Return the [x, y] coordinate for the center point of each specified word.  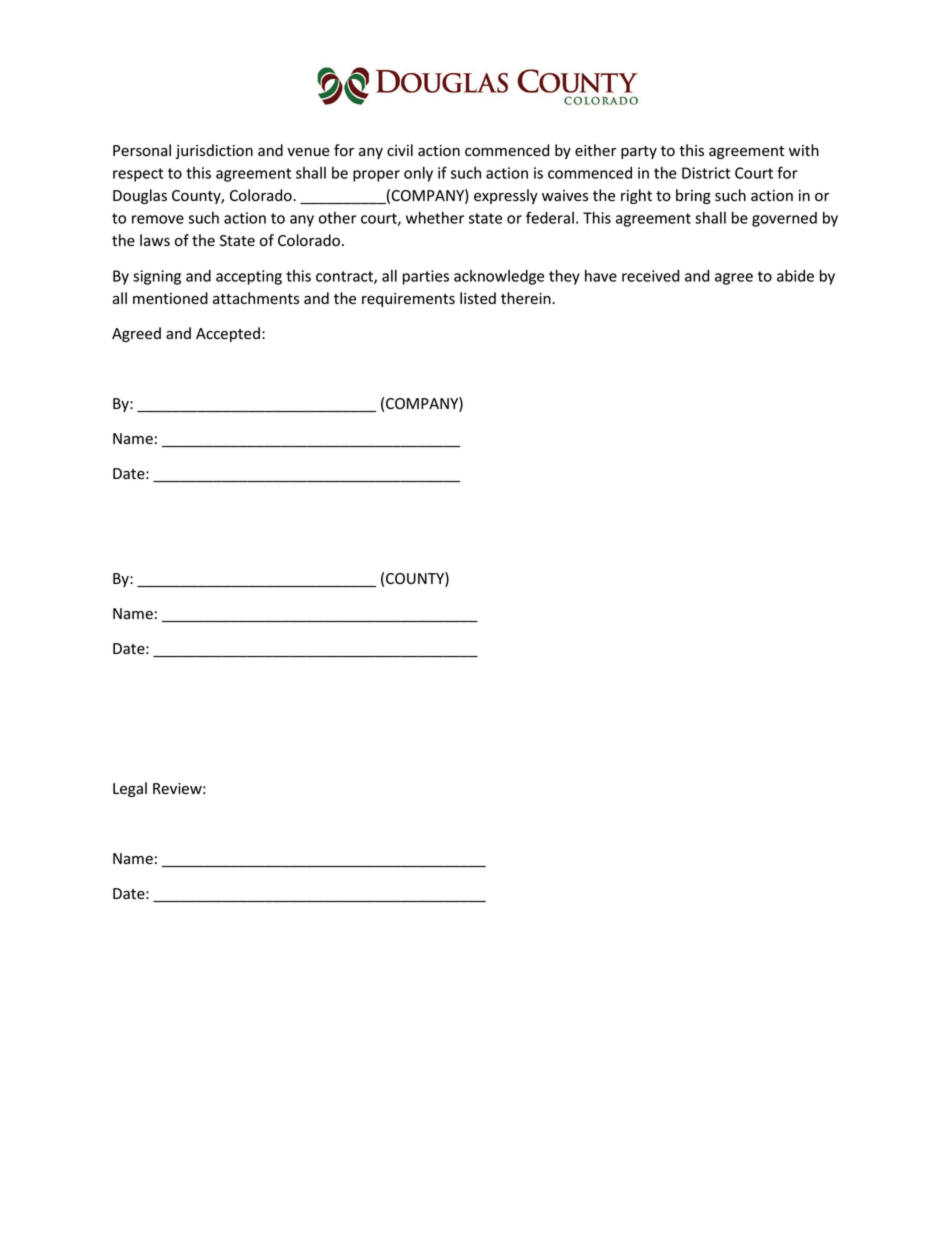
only [418, 174]
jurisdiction [214, 151]
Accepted [228, 334]
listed [478, 298]
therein [527, 298]
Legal [130, 789]
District [706, 173]
